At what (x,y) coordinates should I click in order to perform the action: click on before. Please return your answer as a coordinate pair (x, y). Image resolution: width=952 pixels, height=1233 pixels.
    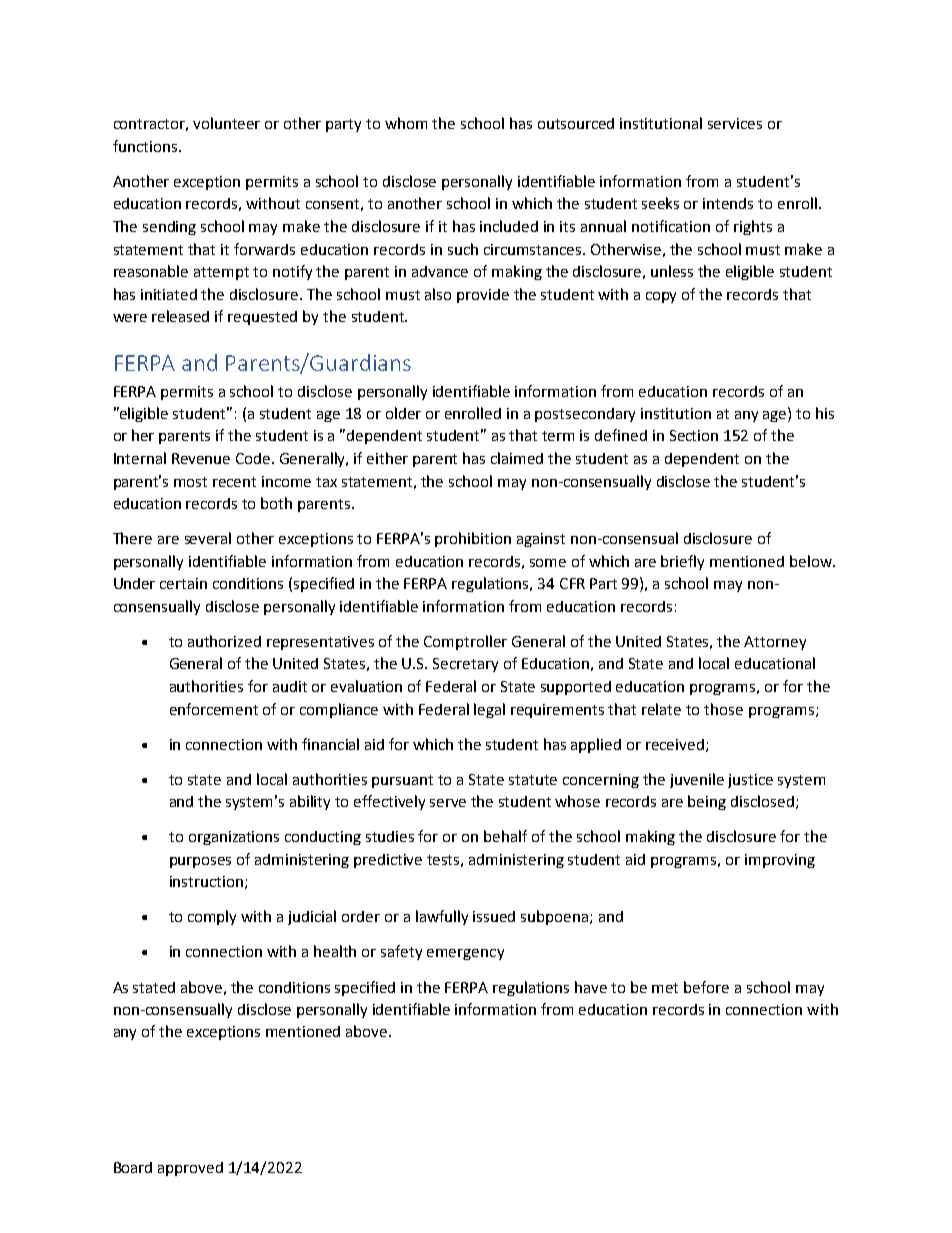
    Looking at the image, I should click on (706, 987).
